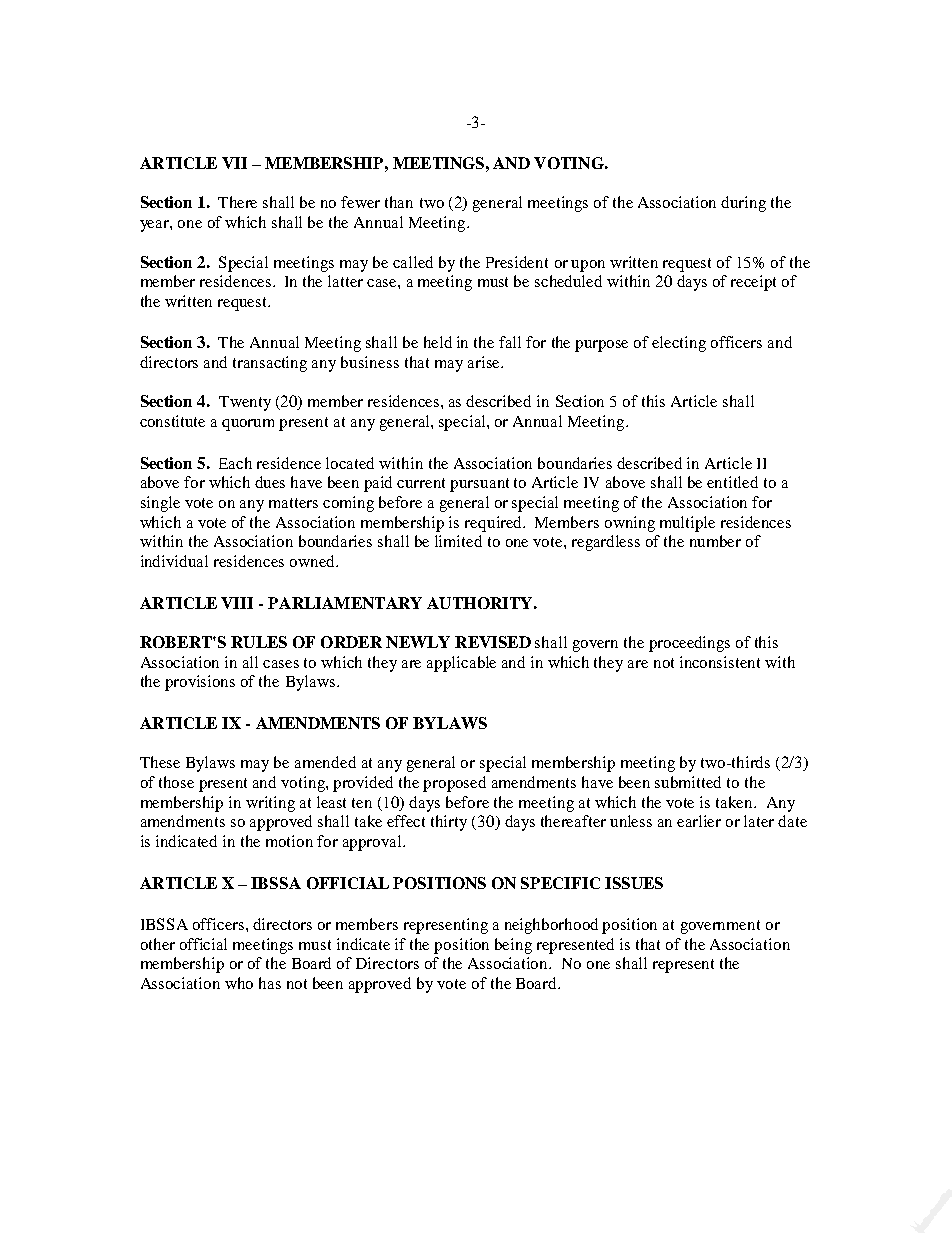  What do you see at coordinates (200, 683) in the screenshot?
I see `provisions` at bounding box center [200, 683].
